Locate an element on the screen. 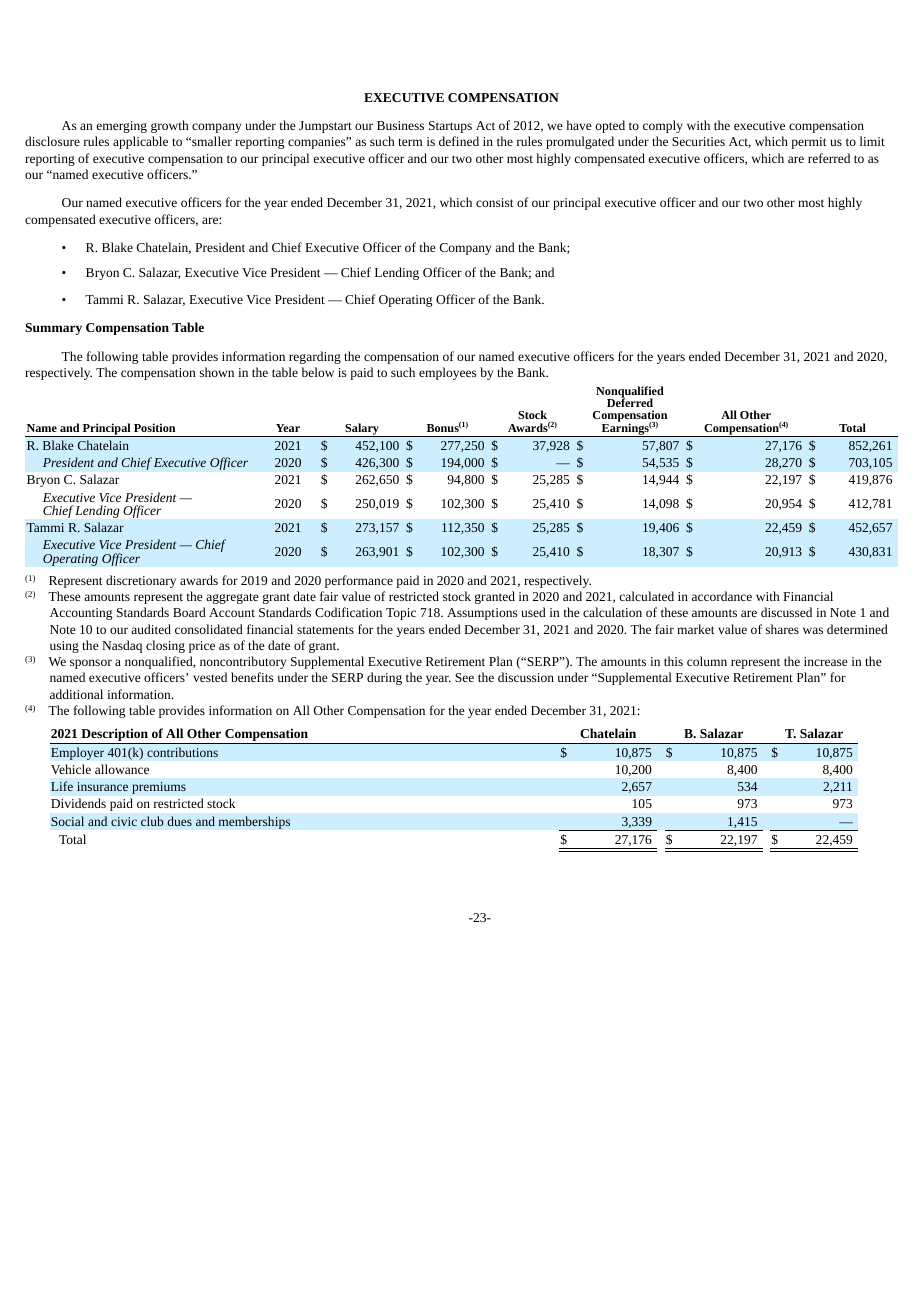  defined is located at coordinates (459, 141).
